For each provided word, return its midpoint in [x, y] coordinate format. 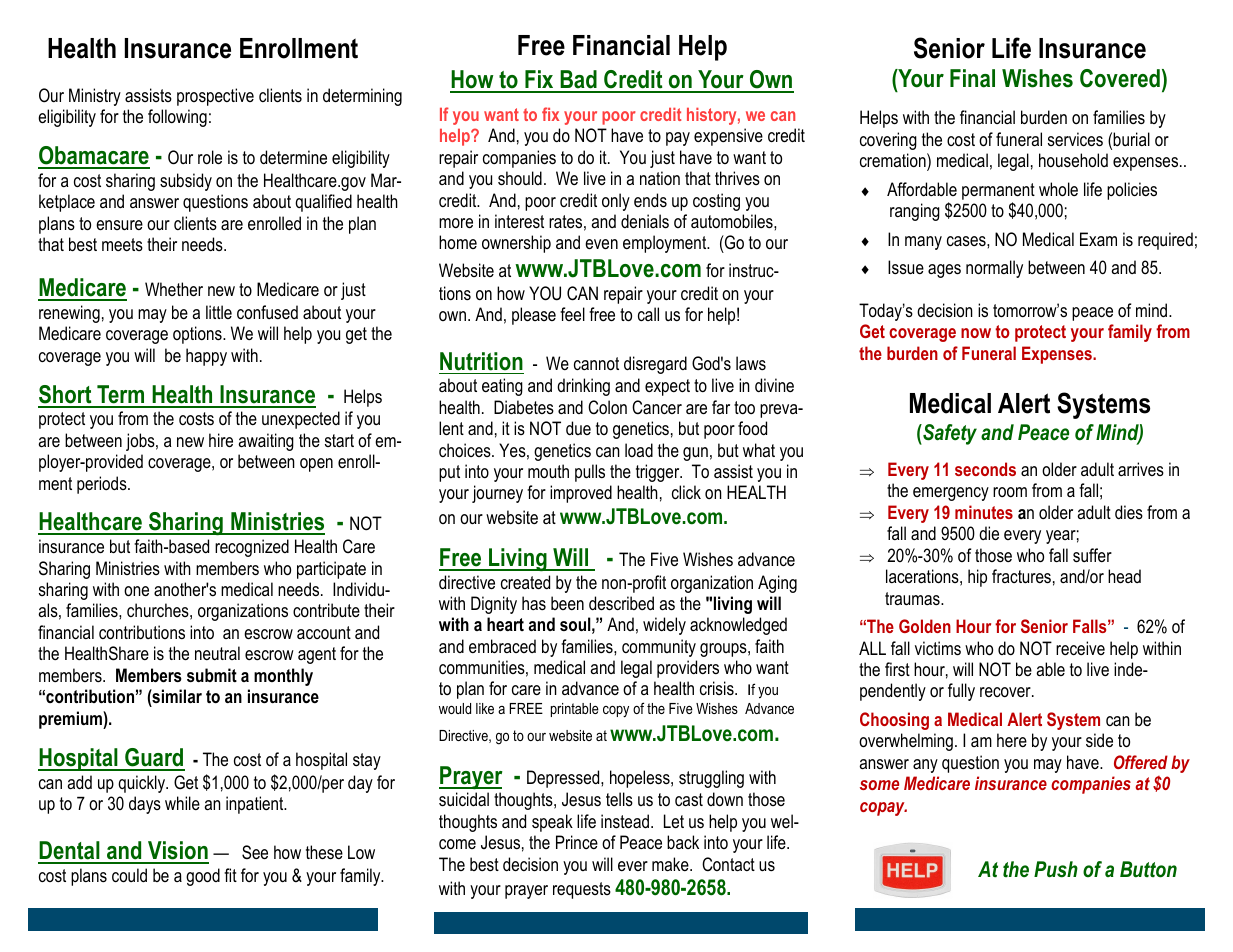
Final [972, 78]
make [671, 864]
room [1010, 492]
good [203, 877]
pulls [590, 473]
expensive [728, 137]
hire [221, 440]
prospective [215, 97]
